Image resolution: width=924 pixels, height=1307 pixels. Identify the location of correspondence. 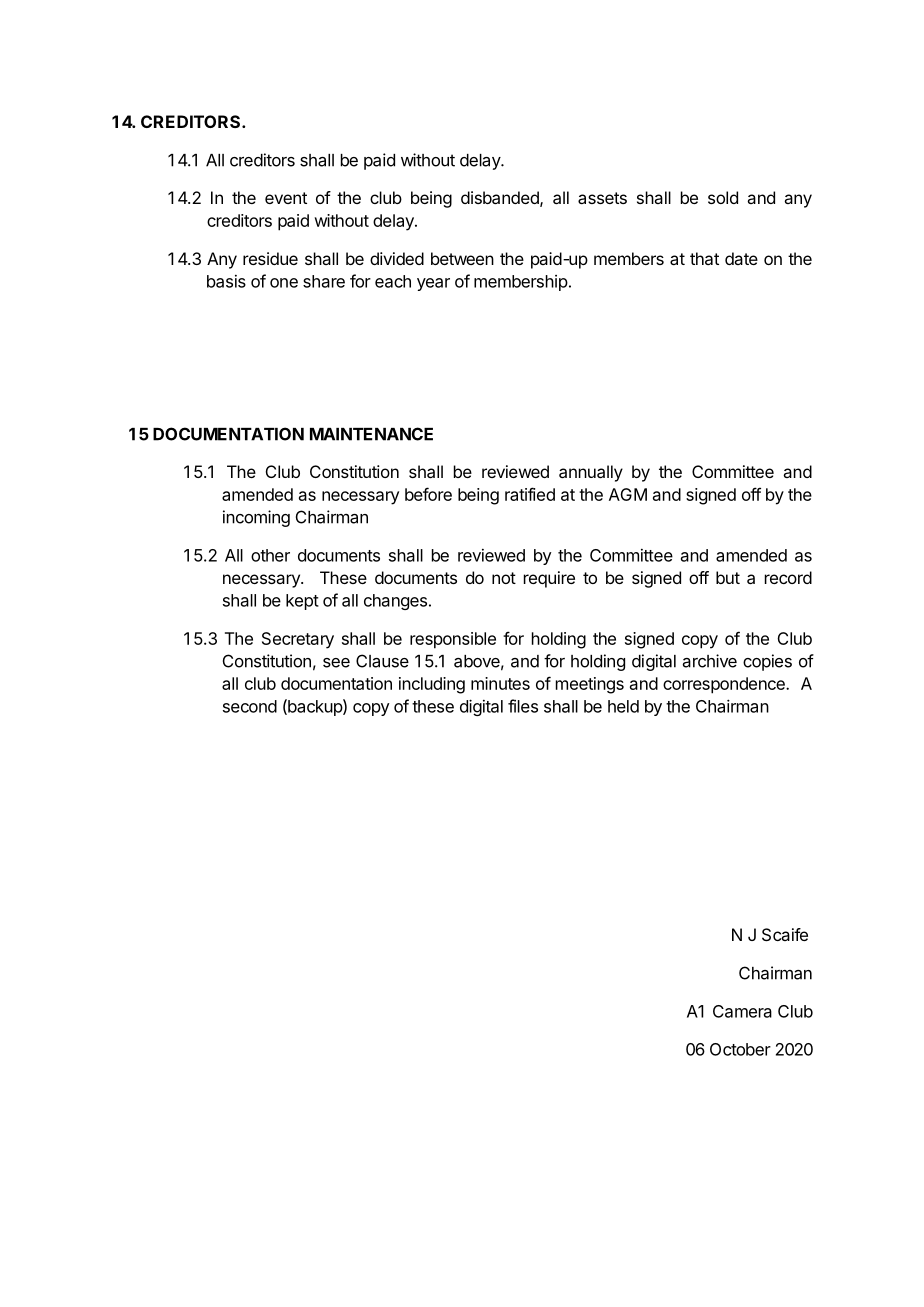
(725, 685).
